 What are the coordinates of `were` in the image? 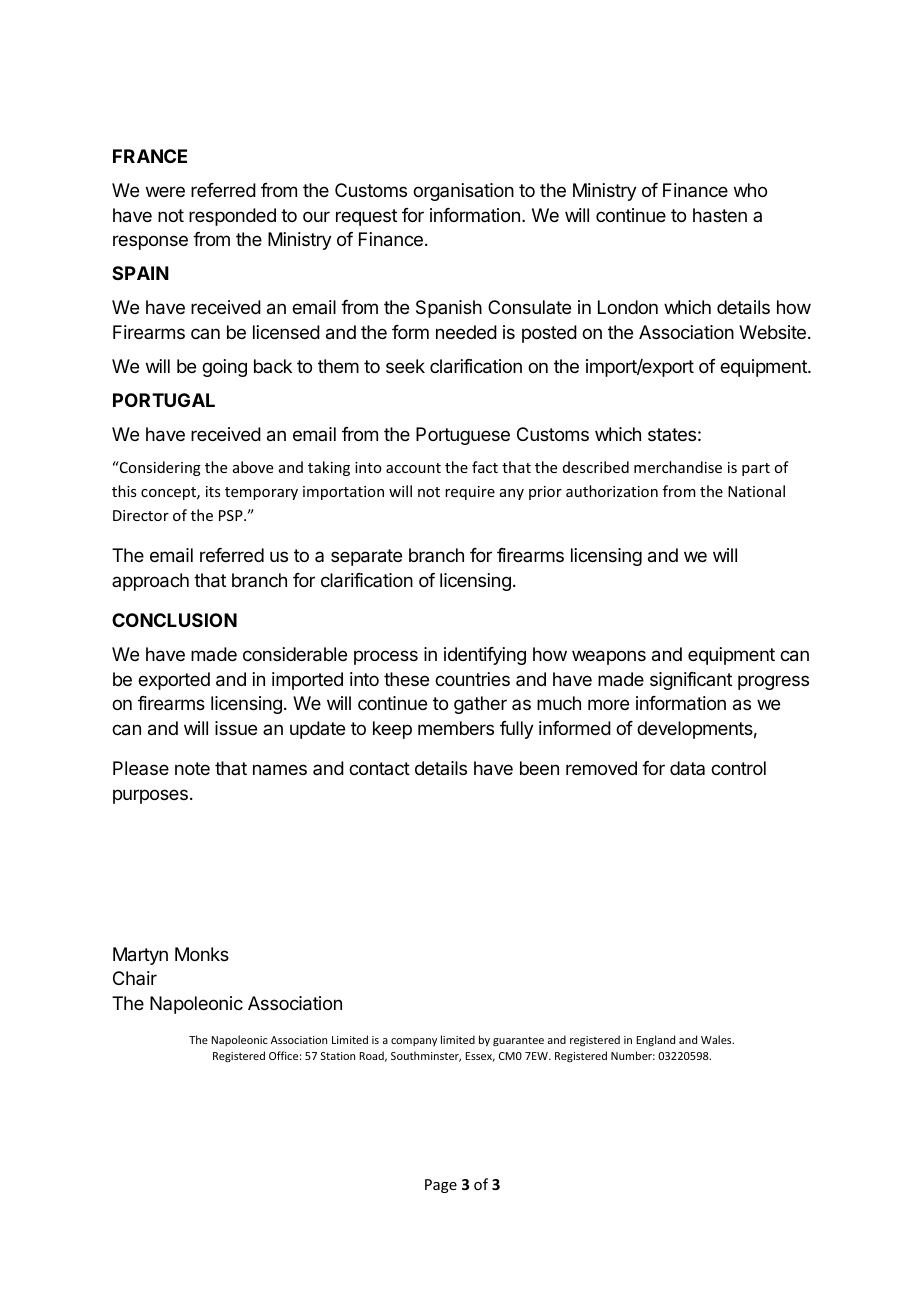 It's located at (165, 191).
